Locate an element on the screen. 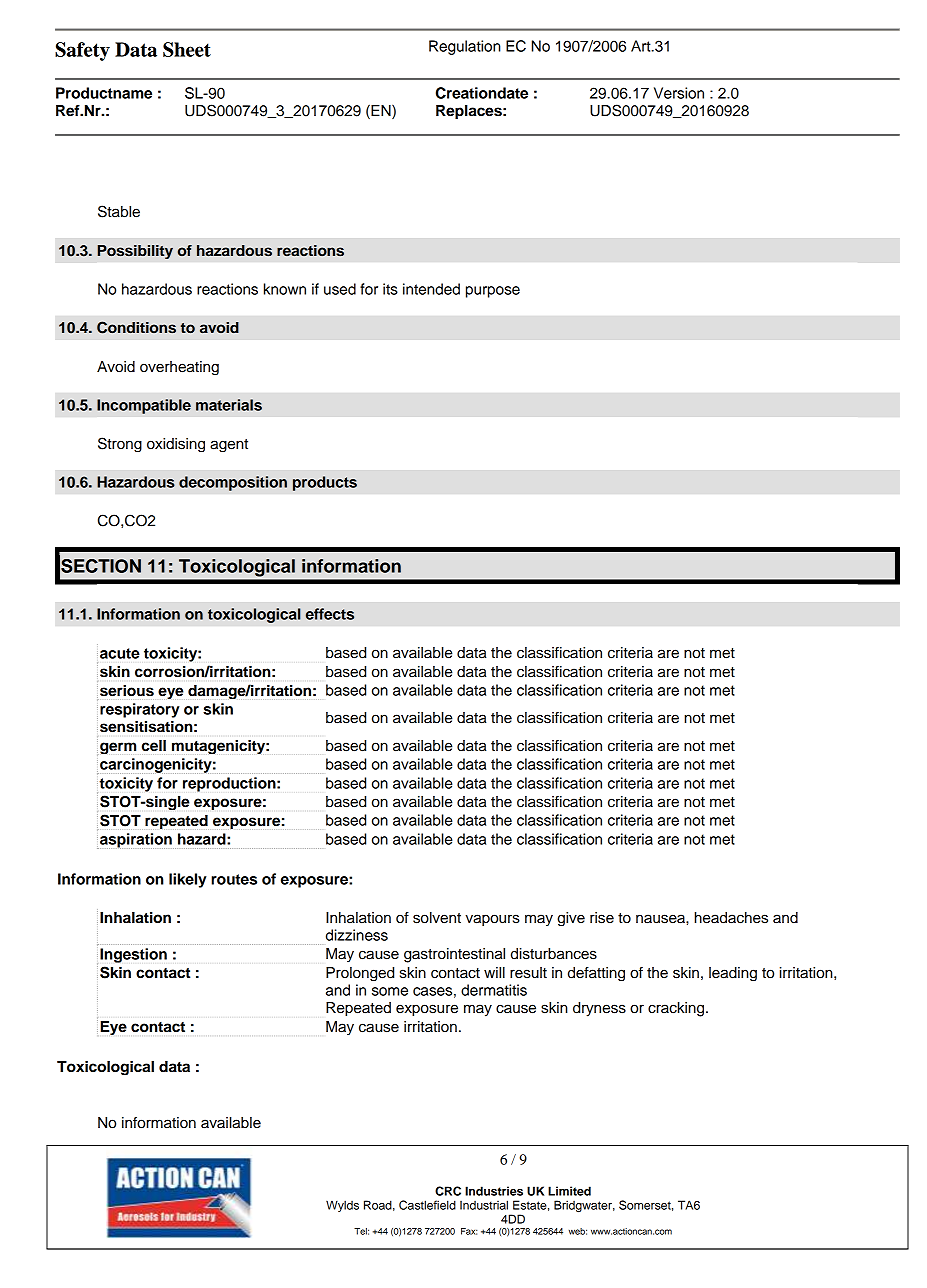 Image resolution: width=927 pixels, height=1288 pixels. Version is located at coordinates (679, 93).
